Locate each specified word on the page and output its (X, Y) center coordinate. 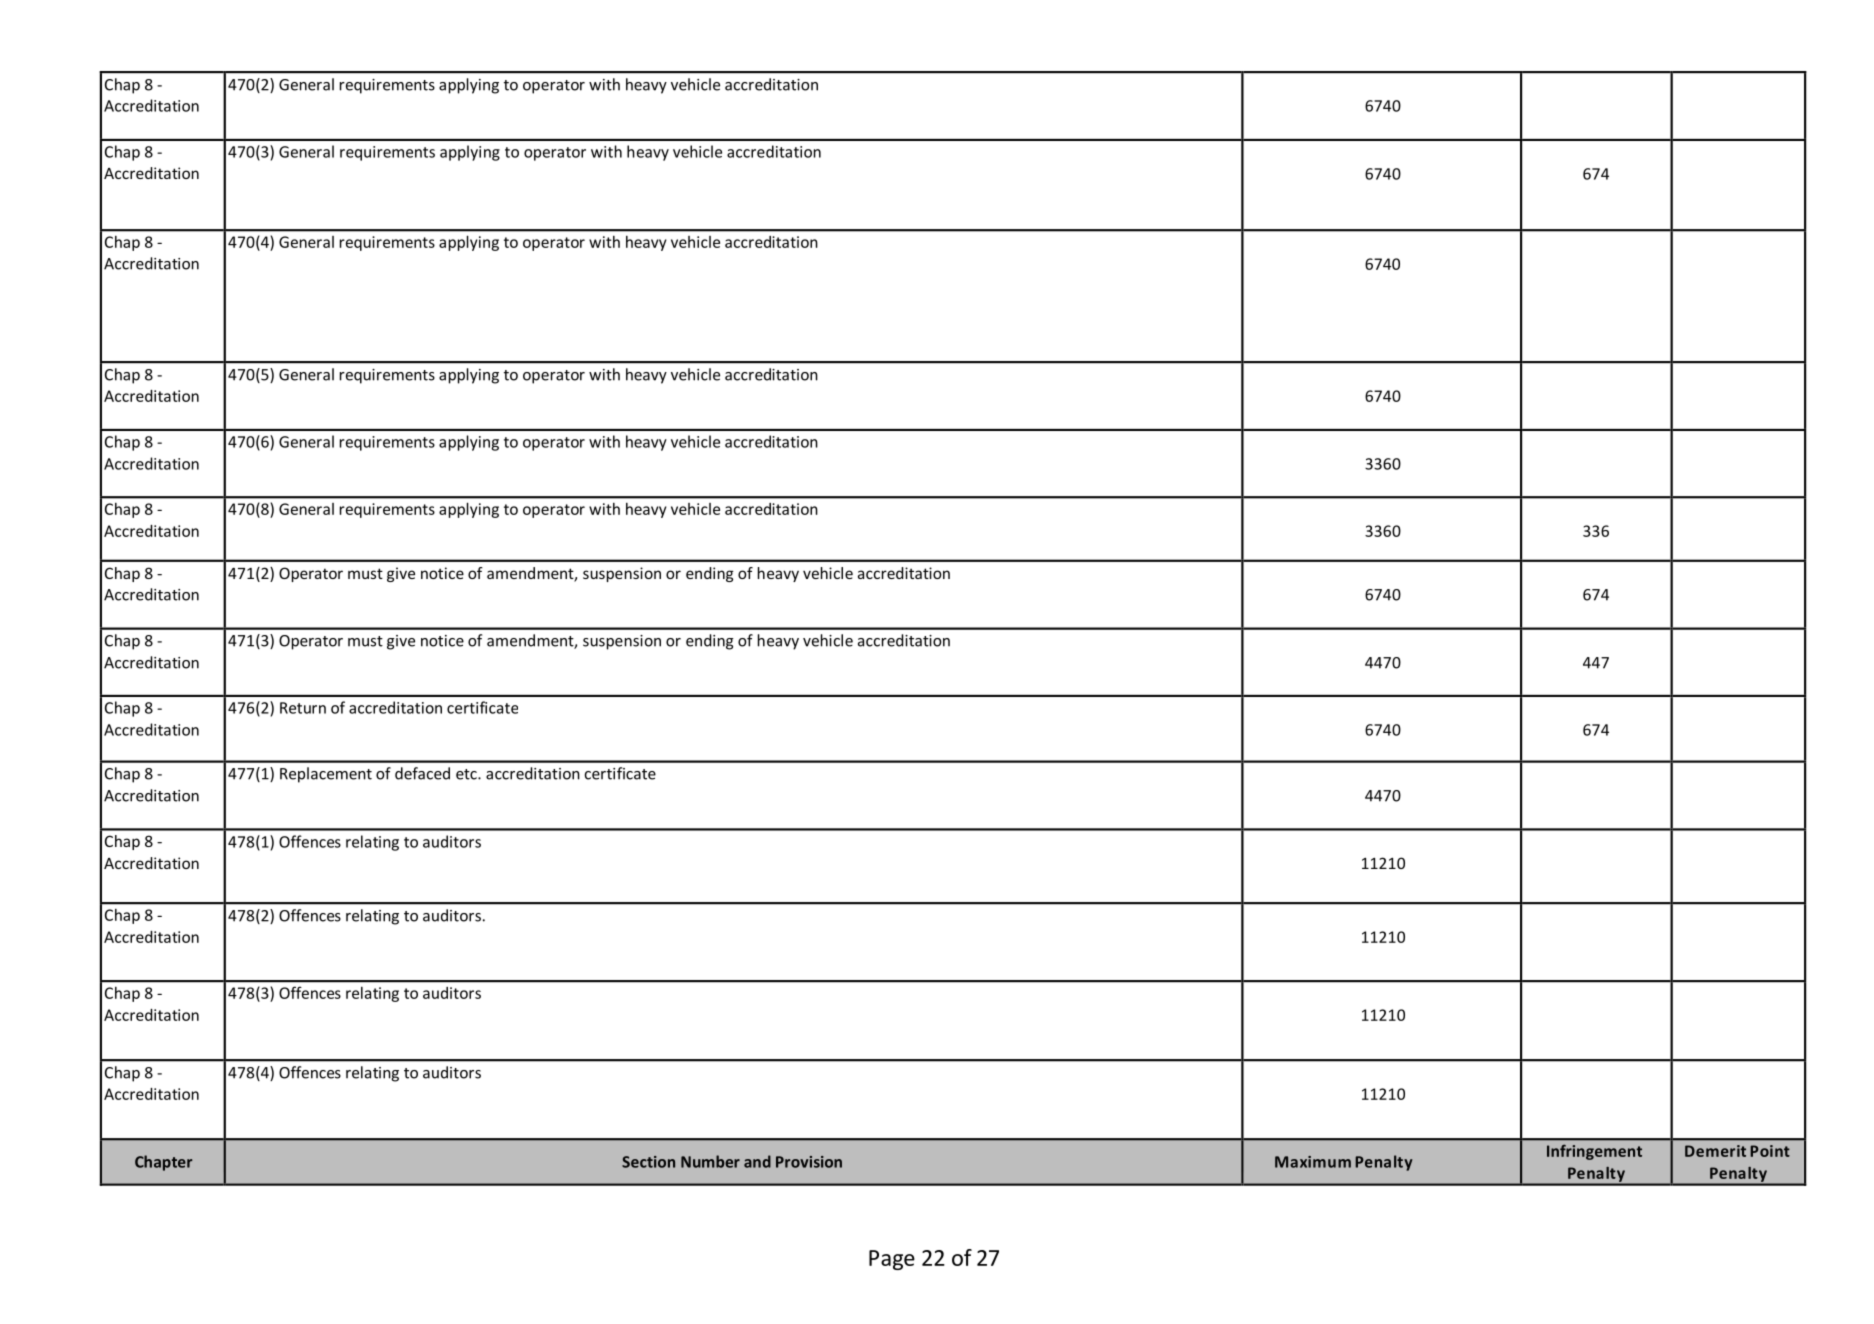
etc (467, 774)
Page (892, 1260)
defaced (422, 773)
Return (303, 708)
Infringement (1594, 1152)
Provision (809, 1162)
